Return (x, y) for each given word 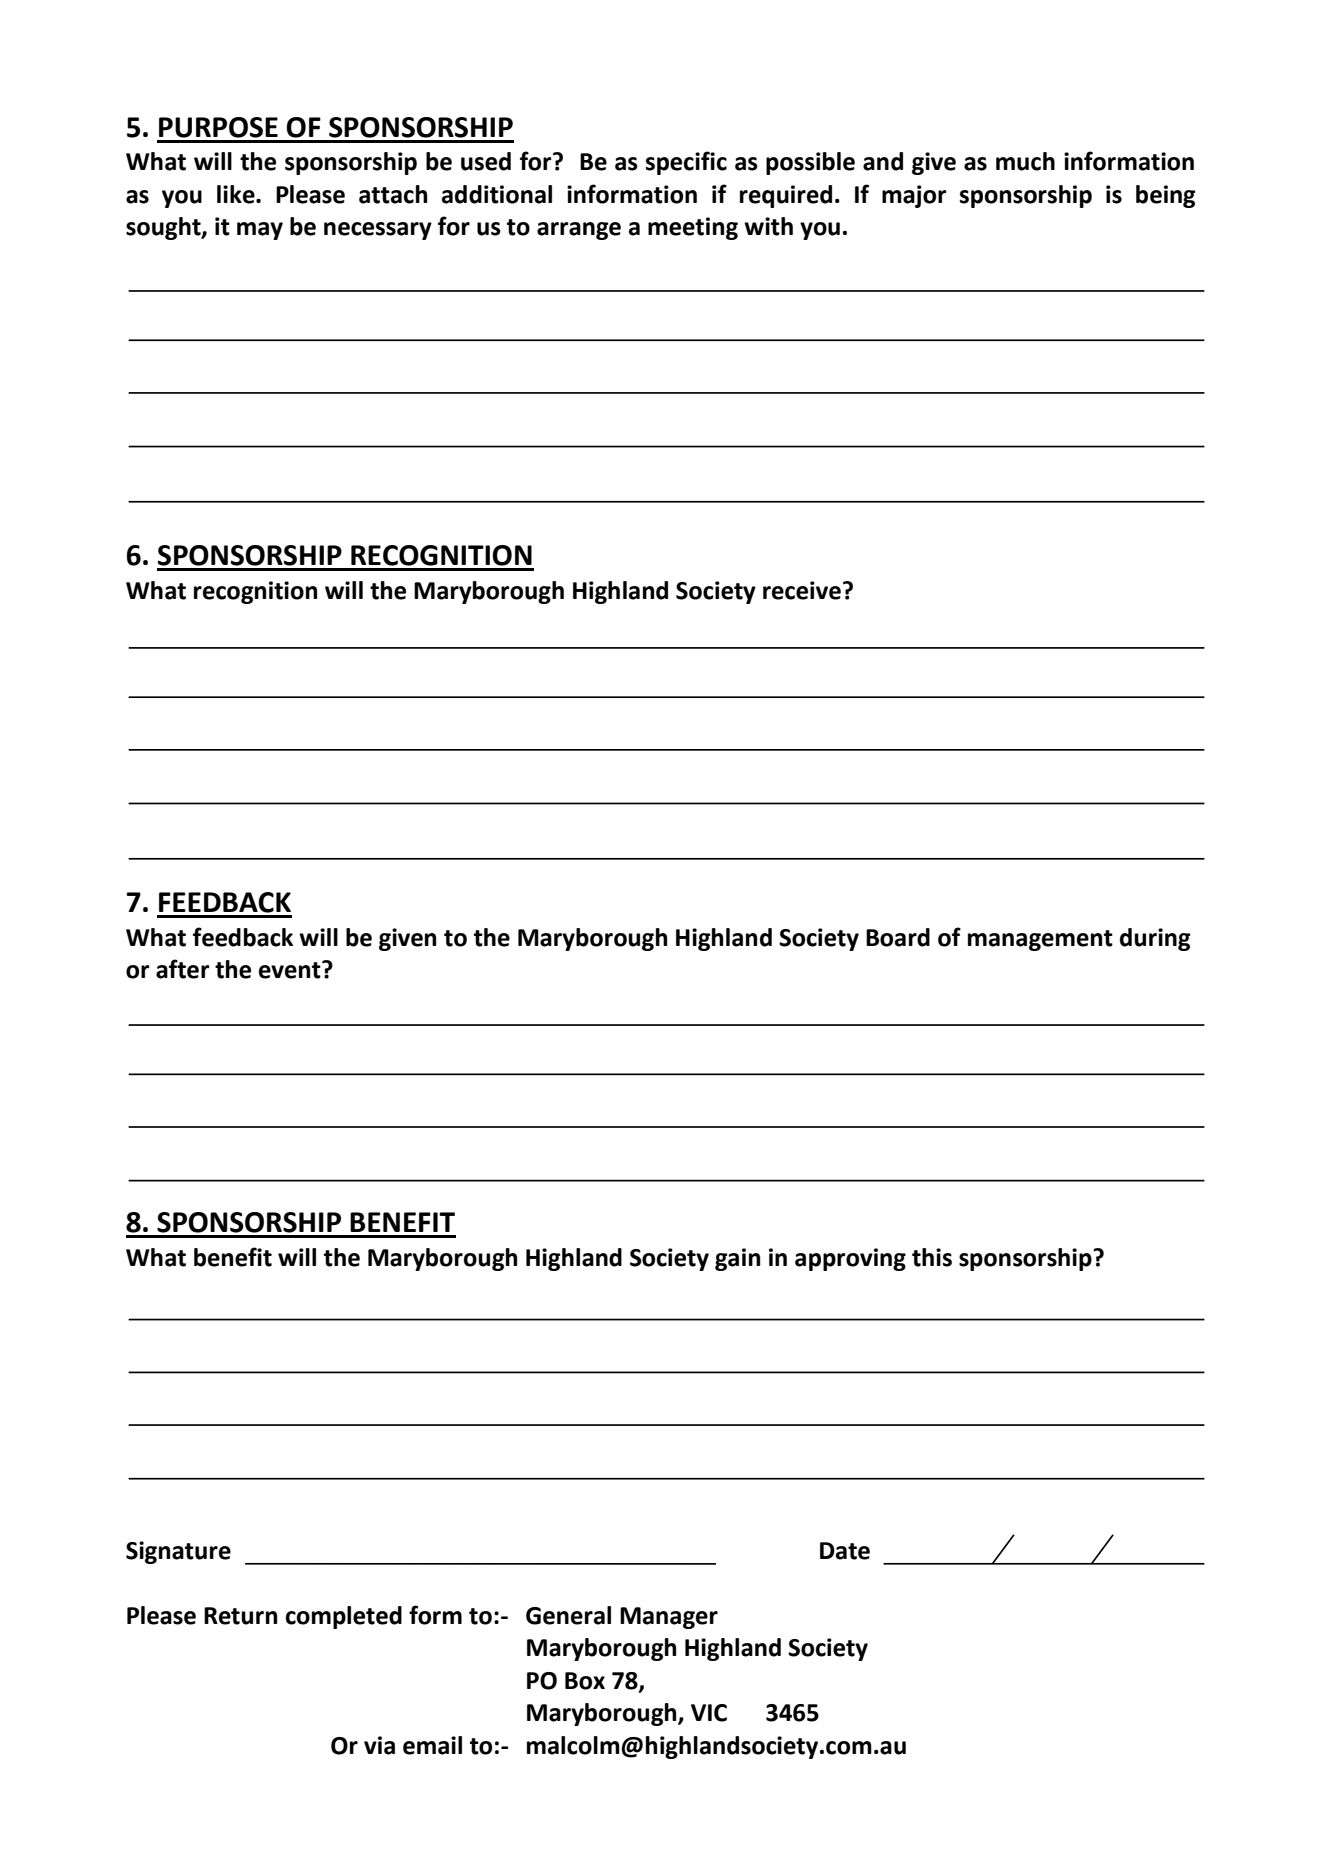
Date (845, 1551)
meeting (693, 228)
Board (898, 937)
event (291, 970)
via (379, 1745)
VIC (709, 1713)
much (1025, 161)
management (1040, 940)
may (260, 231)
